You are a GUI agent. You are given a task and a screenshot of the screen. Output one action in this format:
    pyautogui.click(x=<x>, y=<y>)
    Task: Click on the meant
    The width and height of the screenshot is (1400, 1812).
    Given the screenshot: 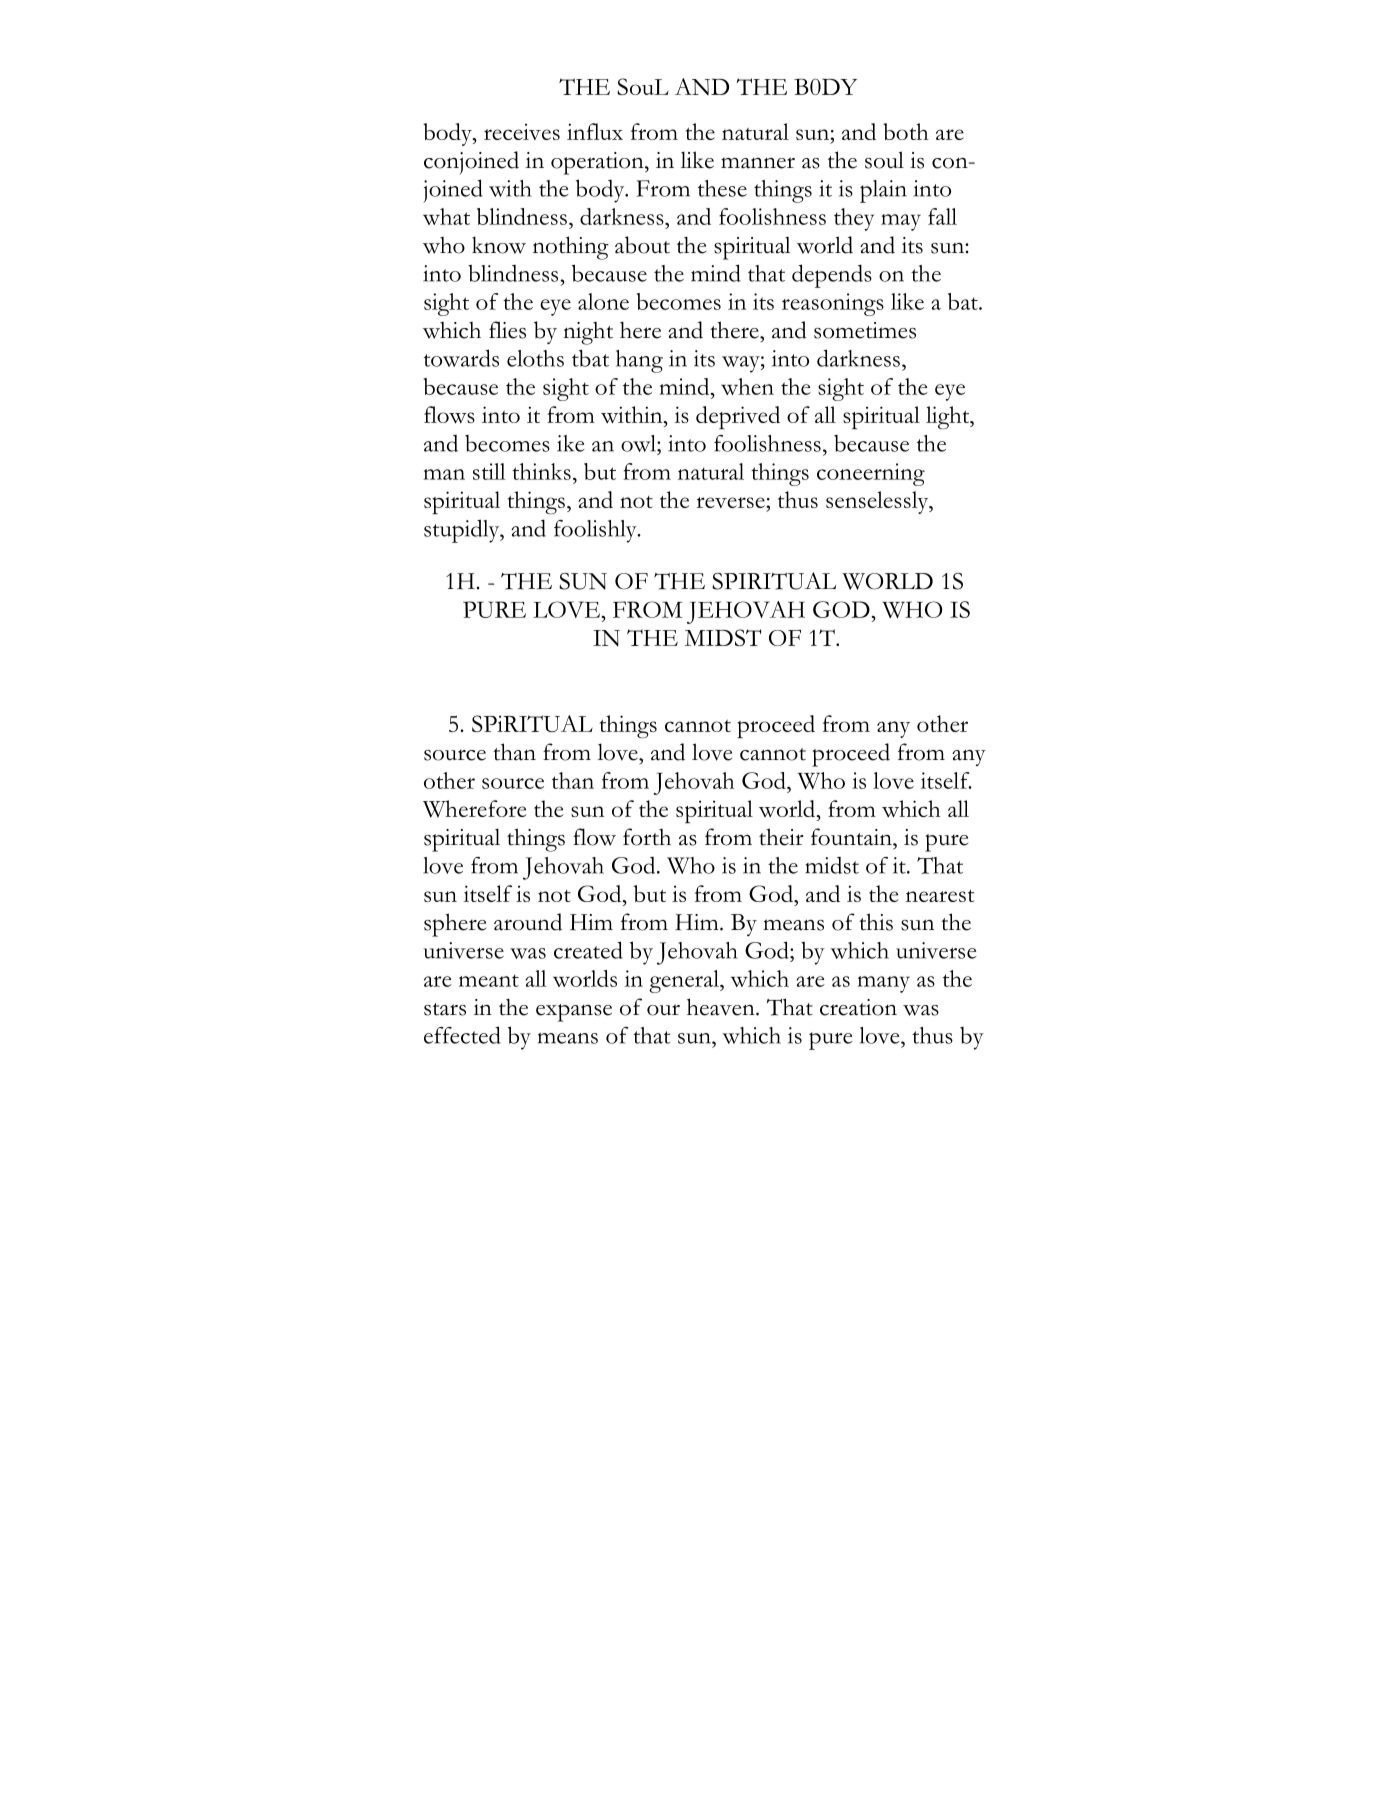 What is the action you would take?
    pyautogui.click(x=489, y=980)
